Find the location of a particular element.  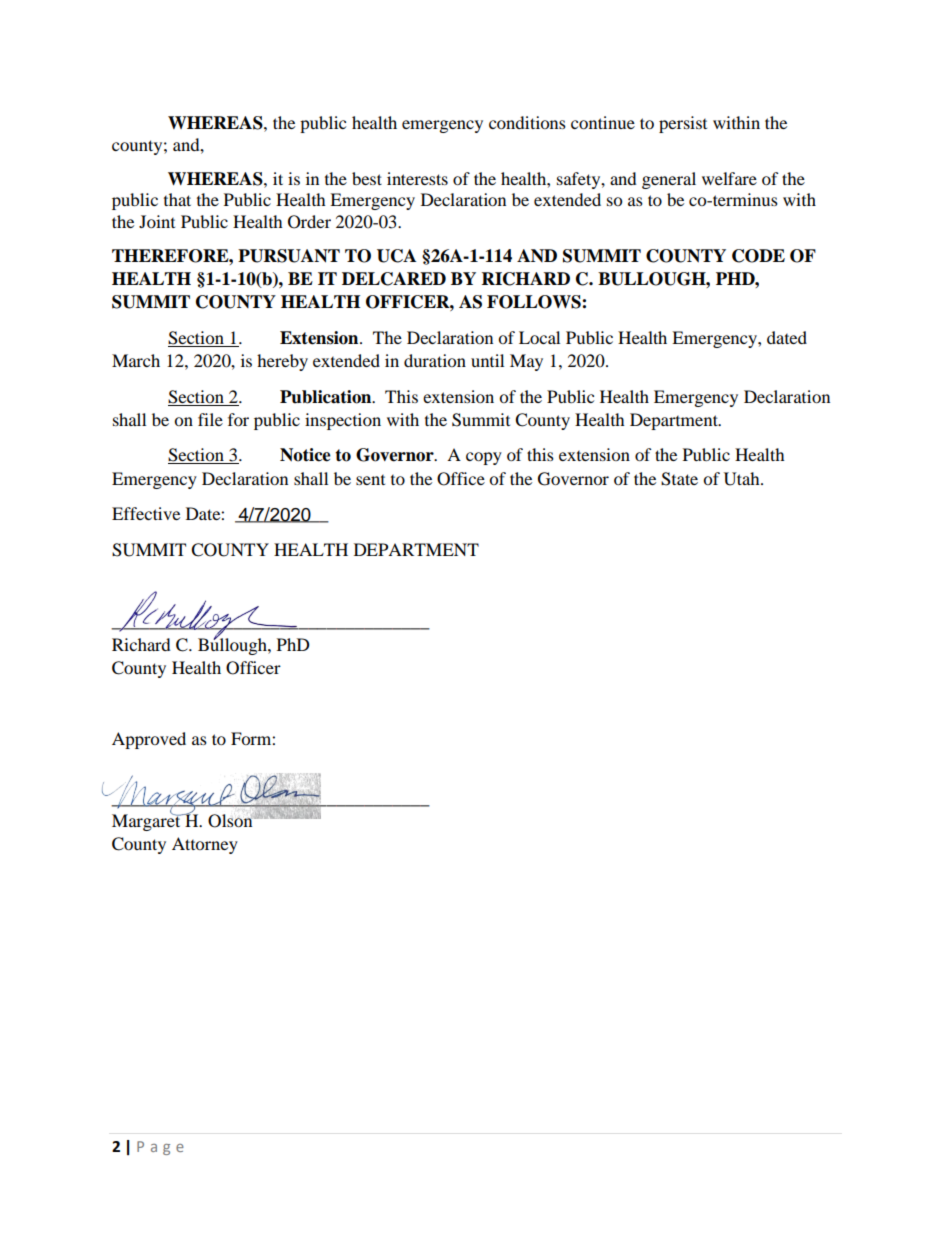

Approved is located at coordinates (149, 740).
